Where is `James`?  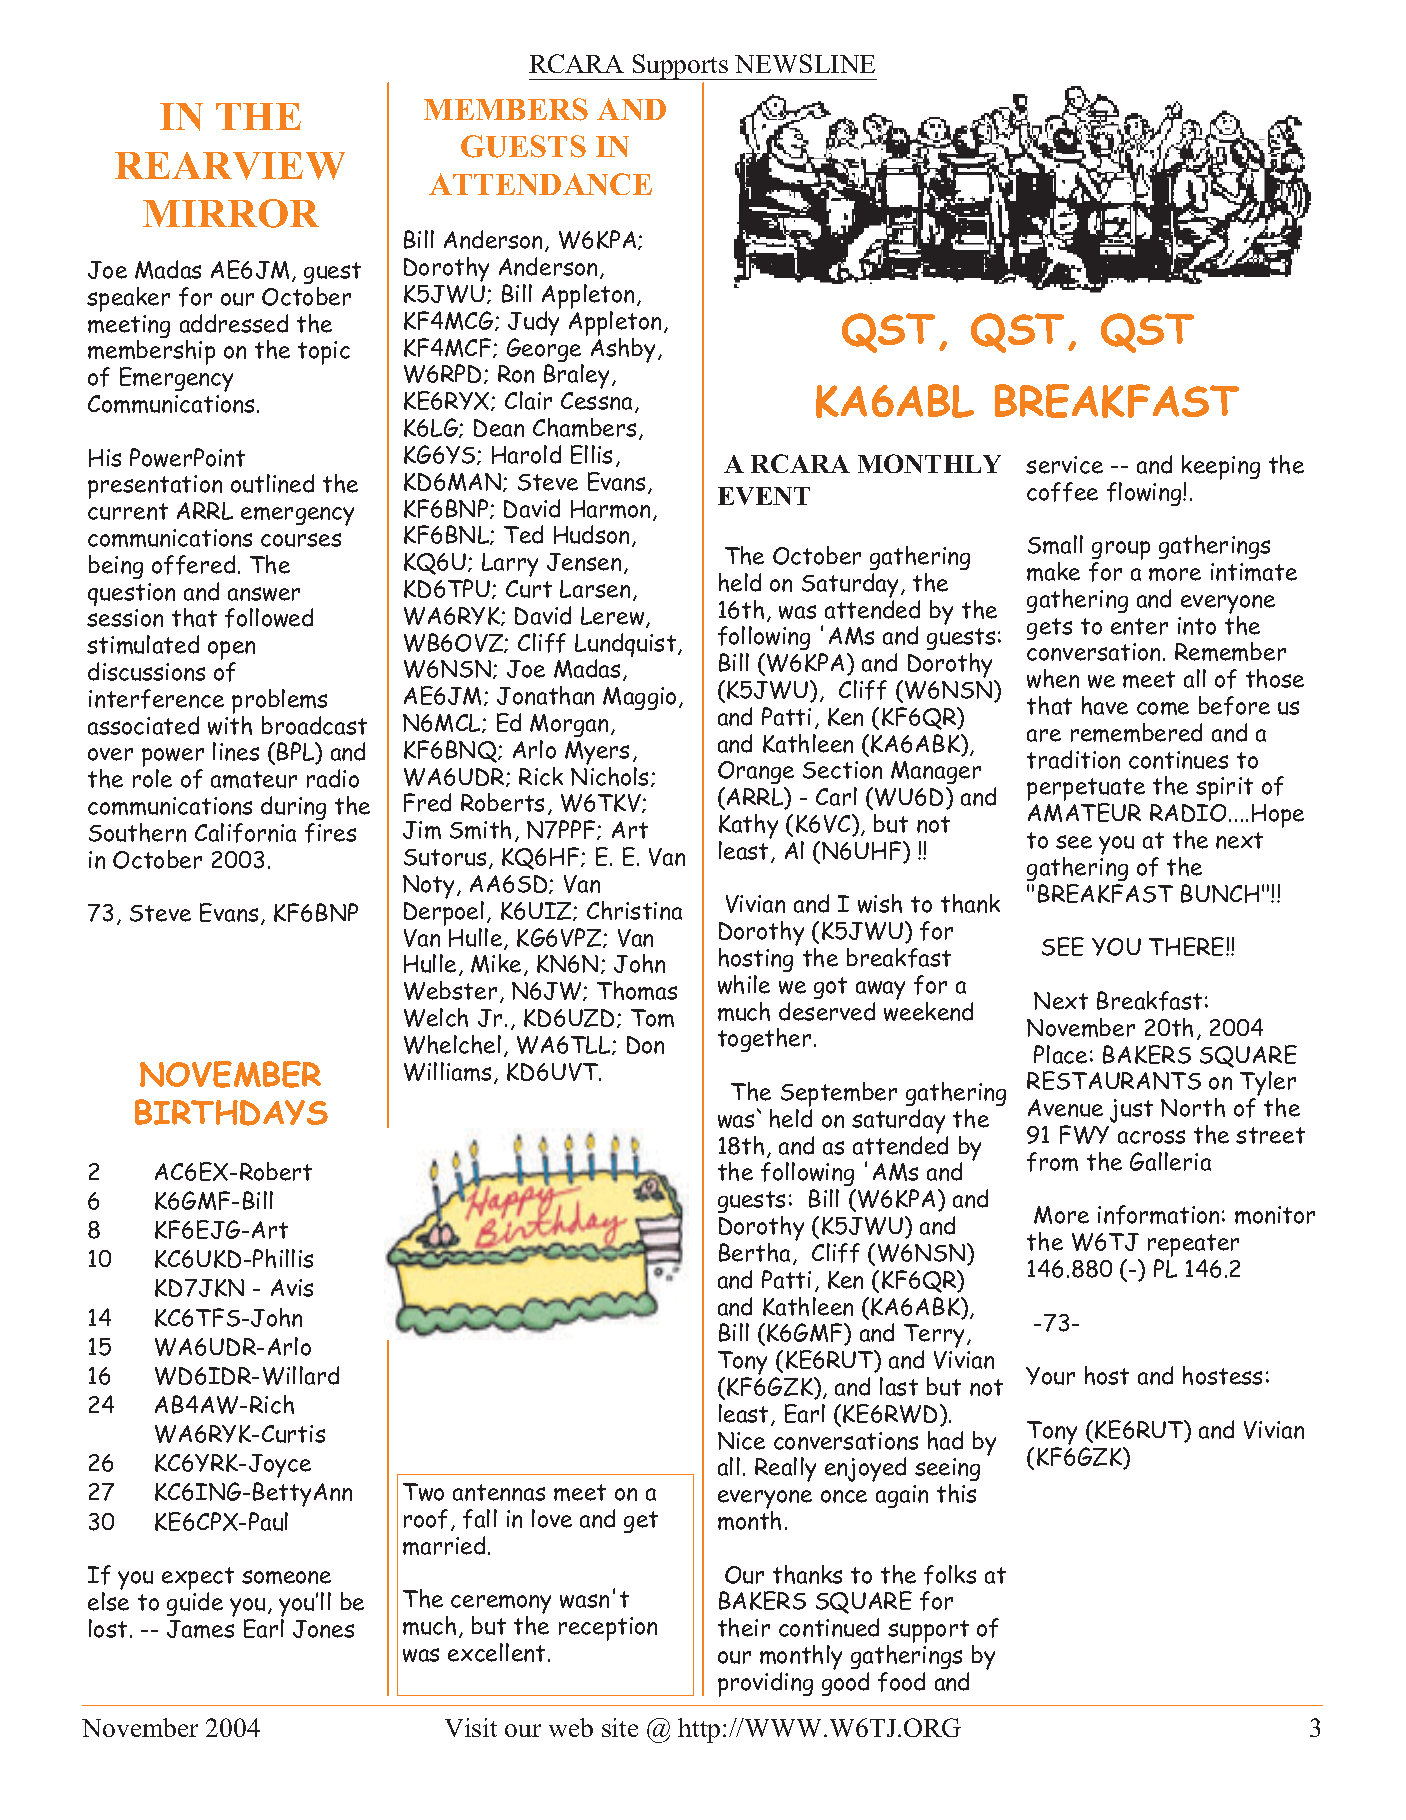
James is located at coordinates (200, 1629).
